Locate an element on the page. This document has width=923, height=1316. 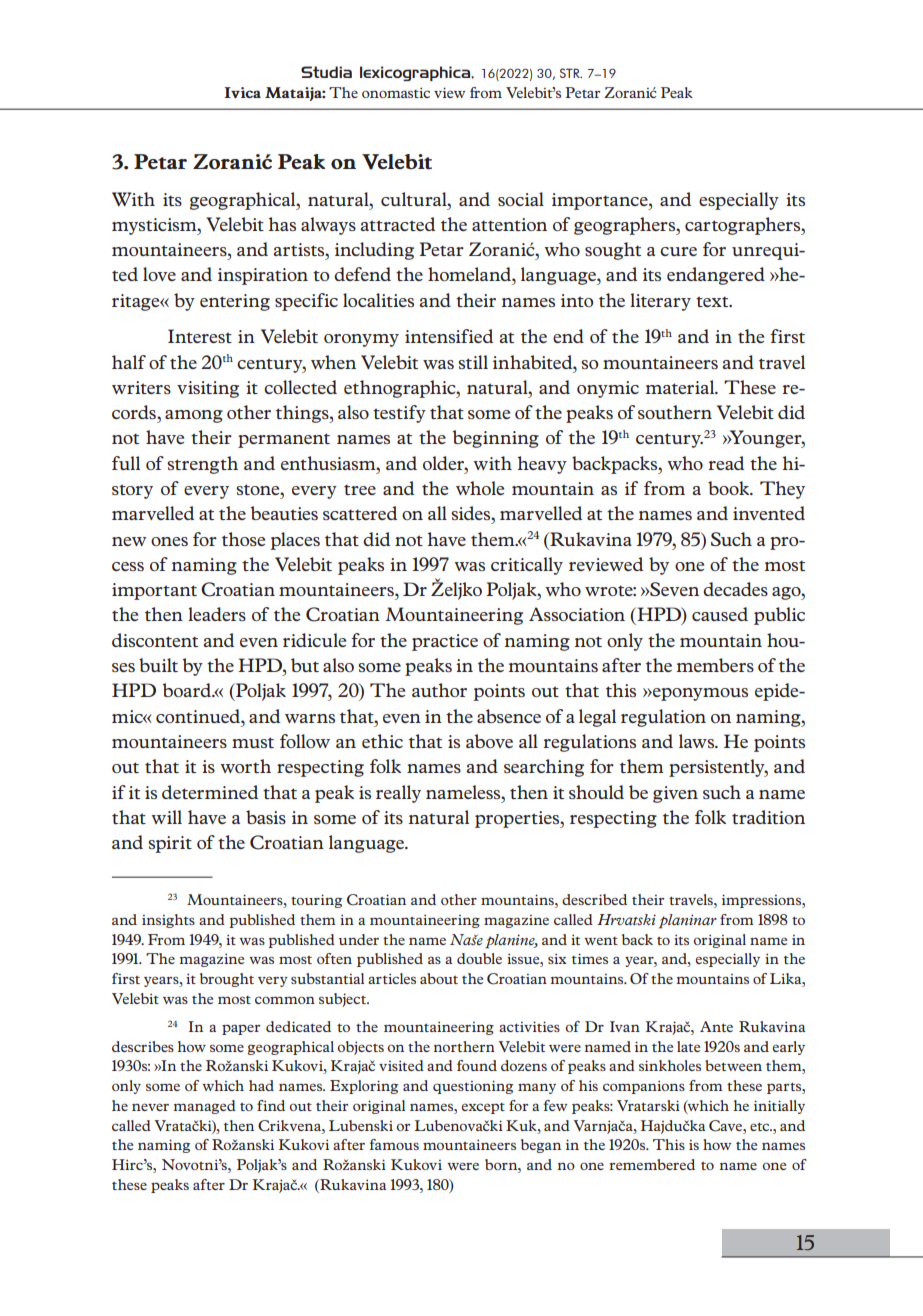
attention is located at coordinates (509, 224).
